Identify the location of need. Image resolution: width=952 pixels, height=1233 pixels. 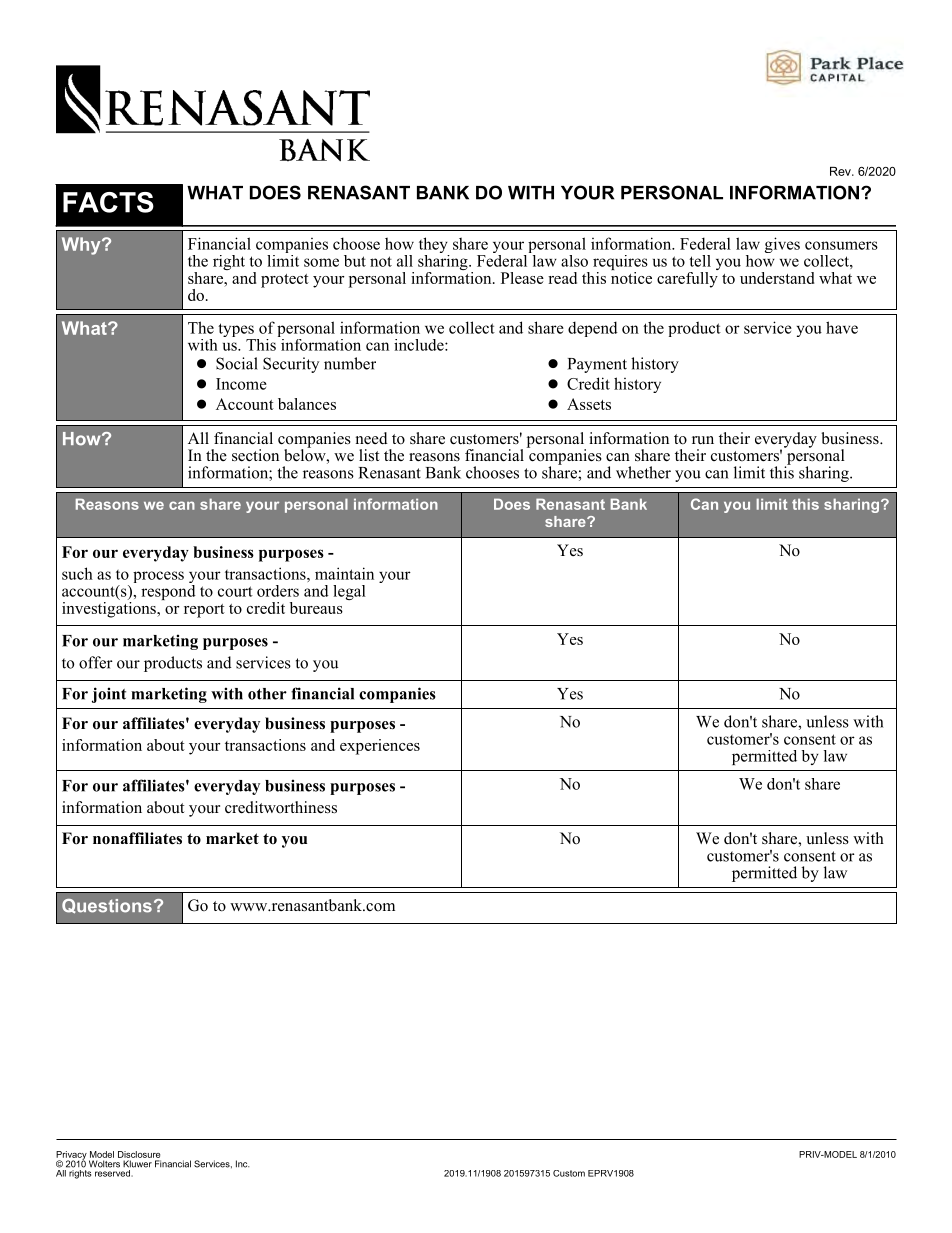
(372, 438).
